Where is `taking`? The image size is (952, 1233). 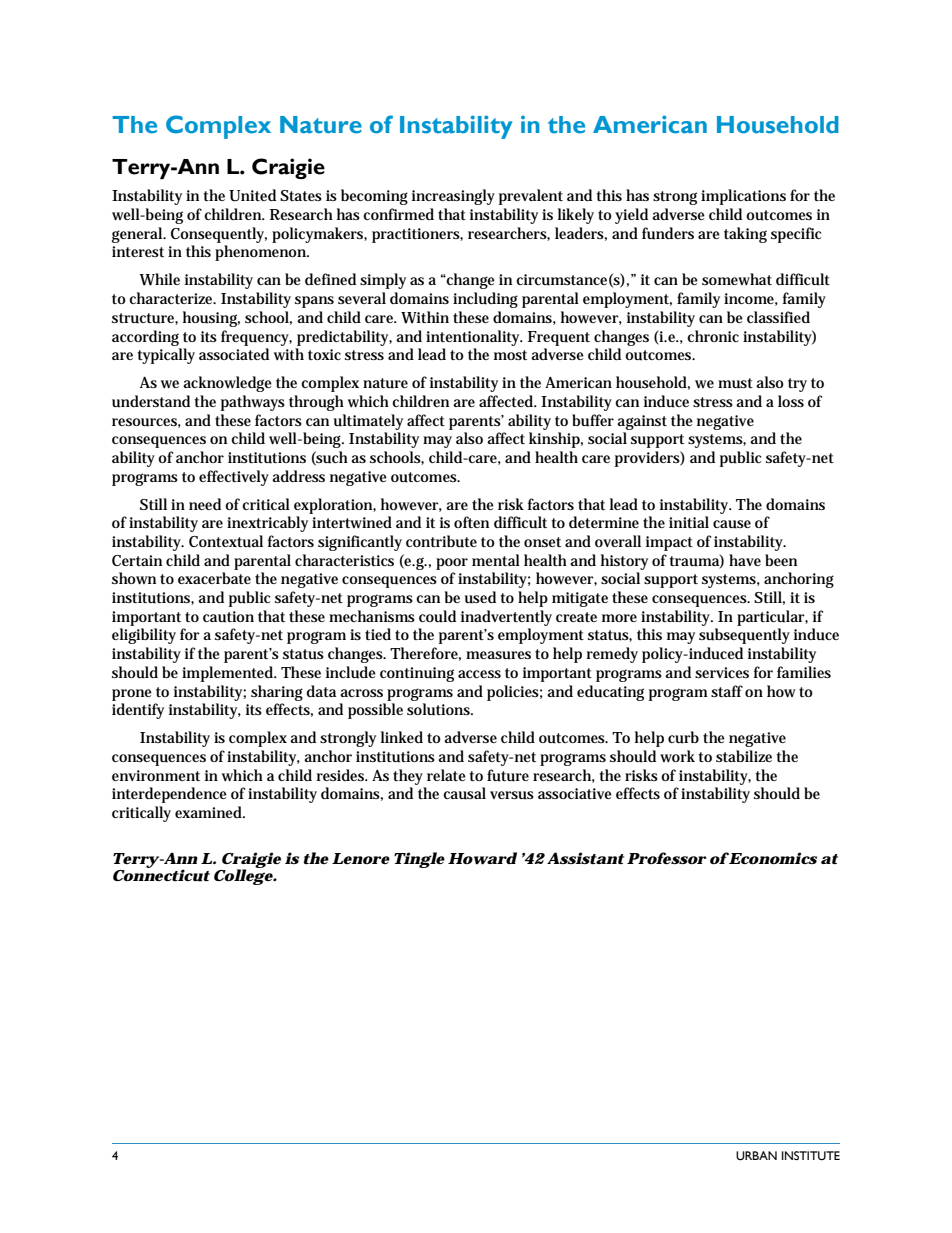 taking is located at coordinates (745, 235).
